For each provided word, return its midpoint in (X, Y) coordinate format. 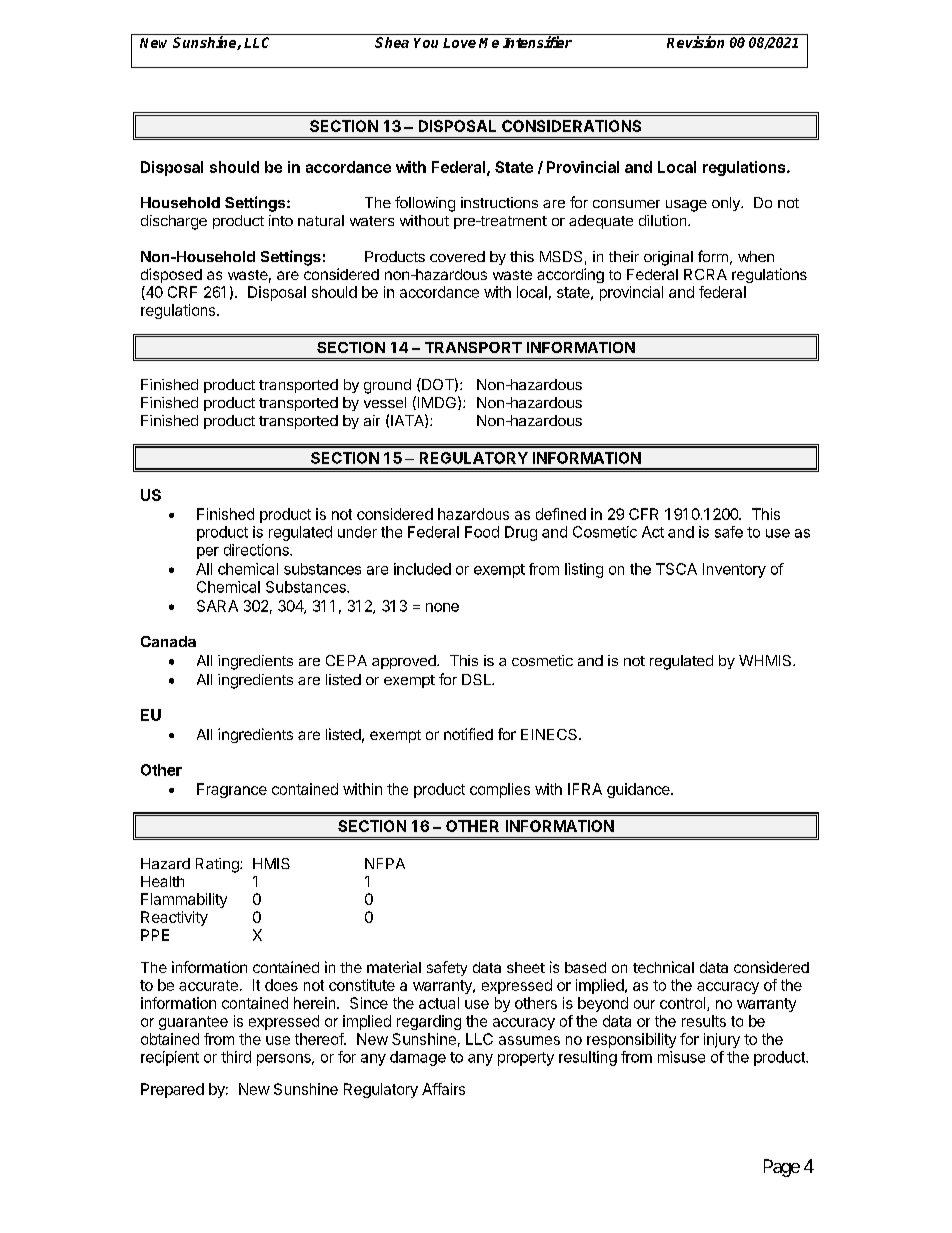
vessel (385, 402)
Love (459, 43)
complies (500, 790)
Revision (695, 42)
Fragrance (232, 790)
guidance (639, 790)
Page (782, 1168)
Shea (392, 42)
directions (257, 550)
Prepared (172, 1090)
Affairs (443, 1089)
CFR (643, 514)
